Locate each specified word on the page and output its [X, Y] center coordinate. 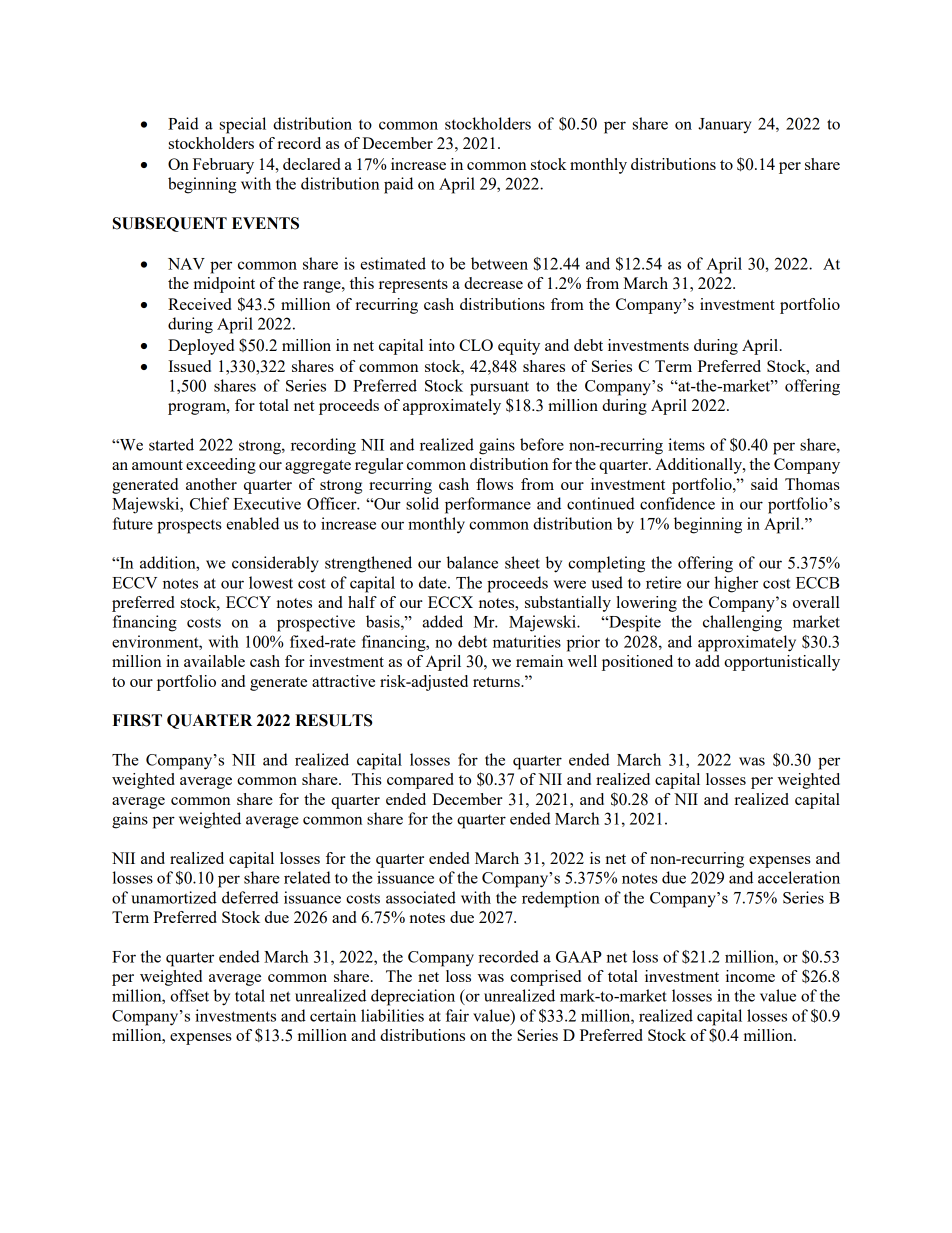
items [686, 444]
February [223, 166]
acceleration [799, 877]
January [725, 126]
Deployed [201, 347]
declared [312, 164]
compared [420, 781]
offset [189, 995]
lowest [271, 582]
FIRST [137, 720]
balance [472, 562]
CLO [476, 345]
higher [736, 584]
